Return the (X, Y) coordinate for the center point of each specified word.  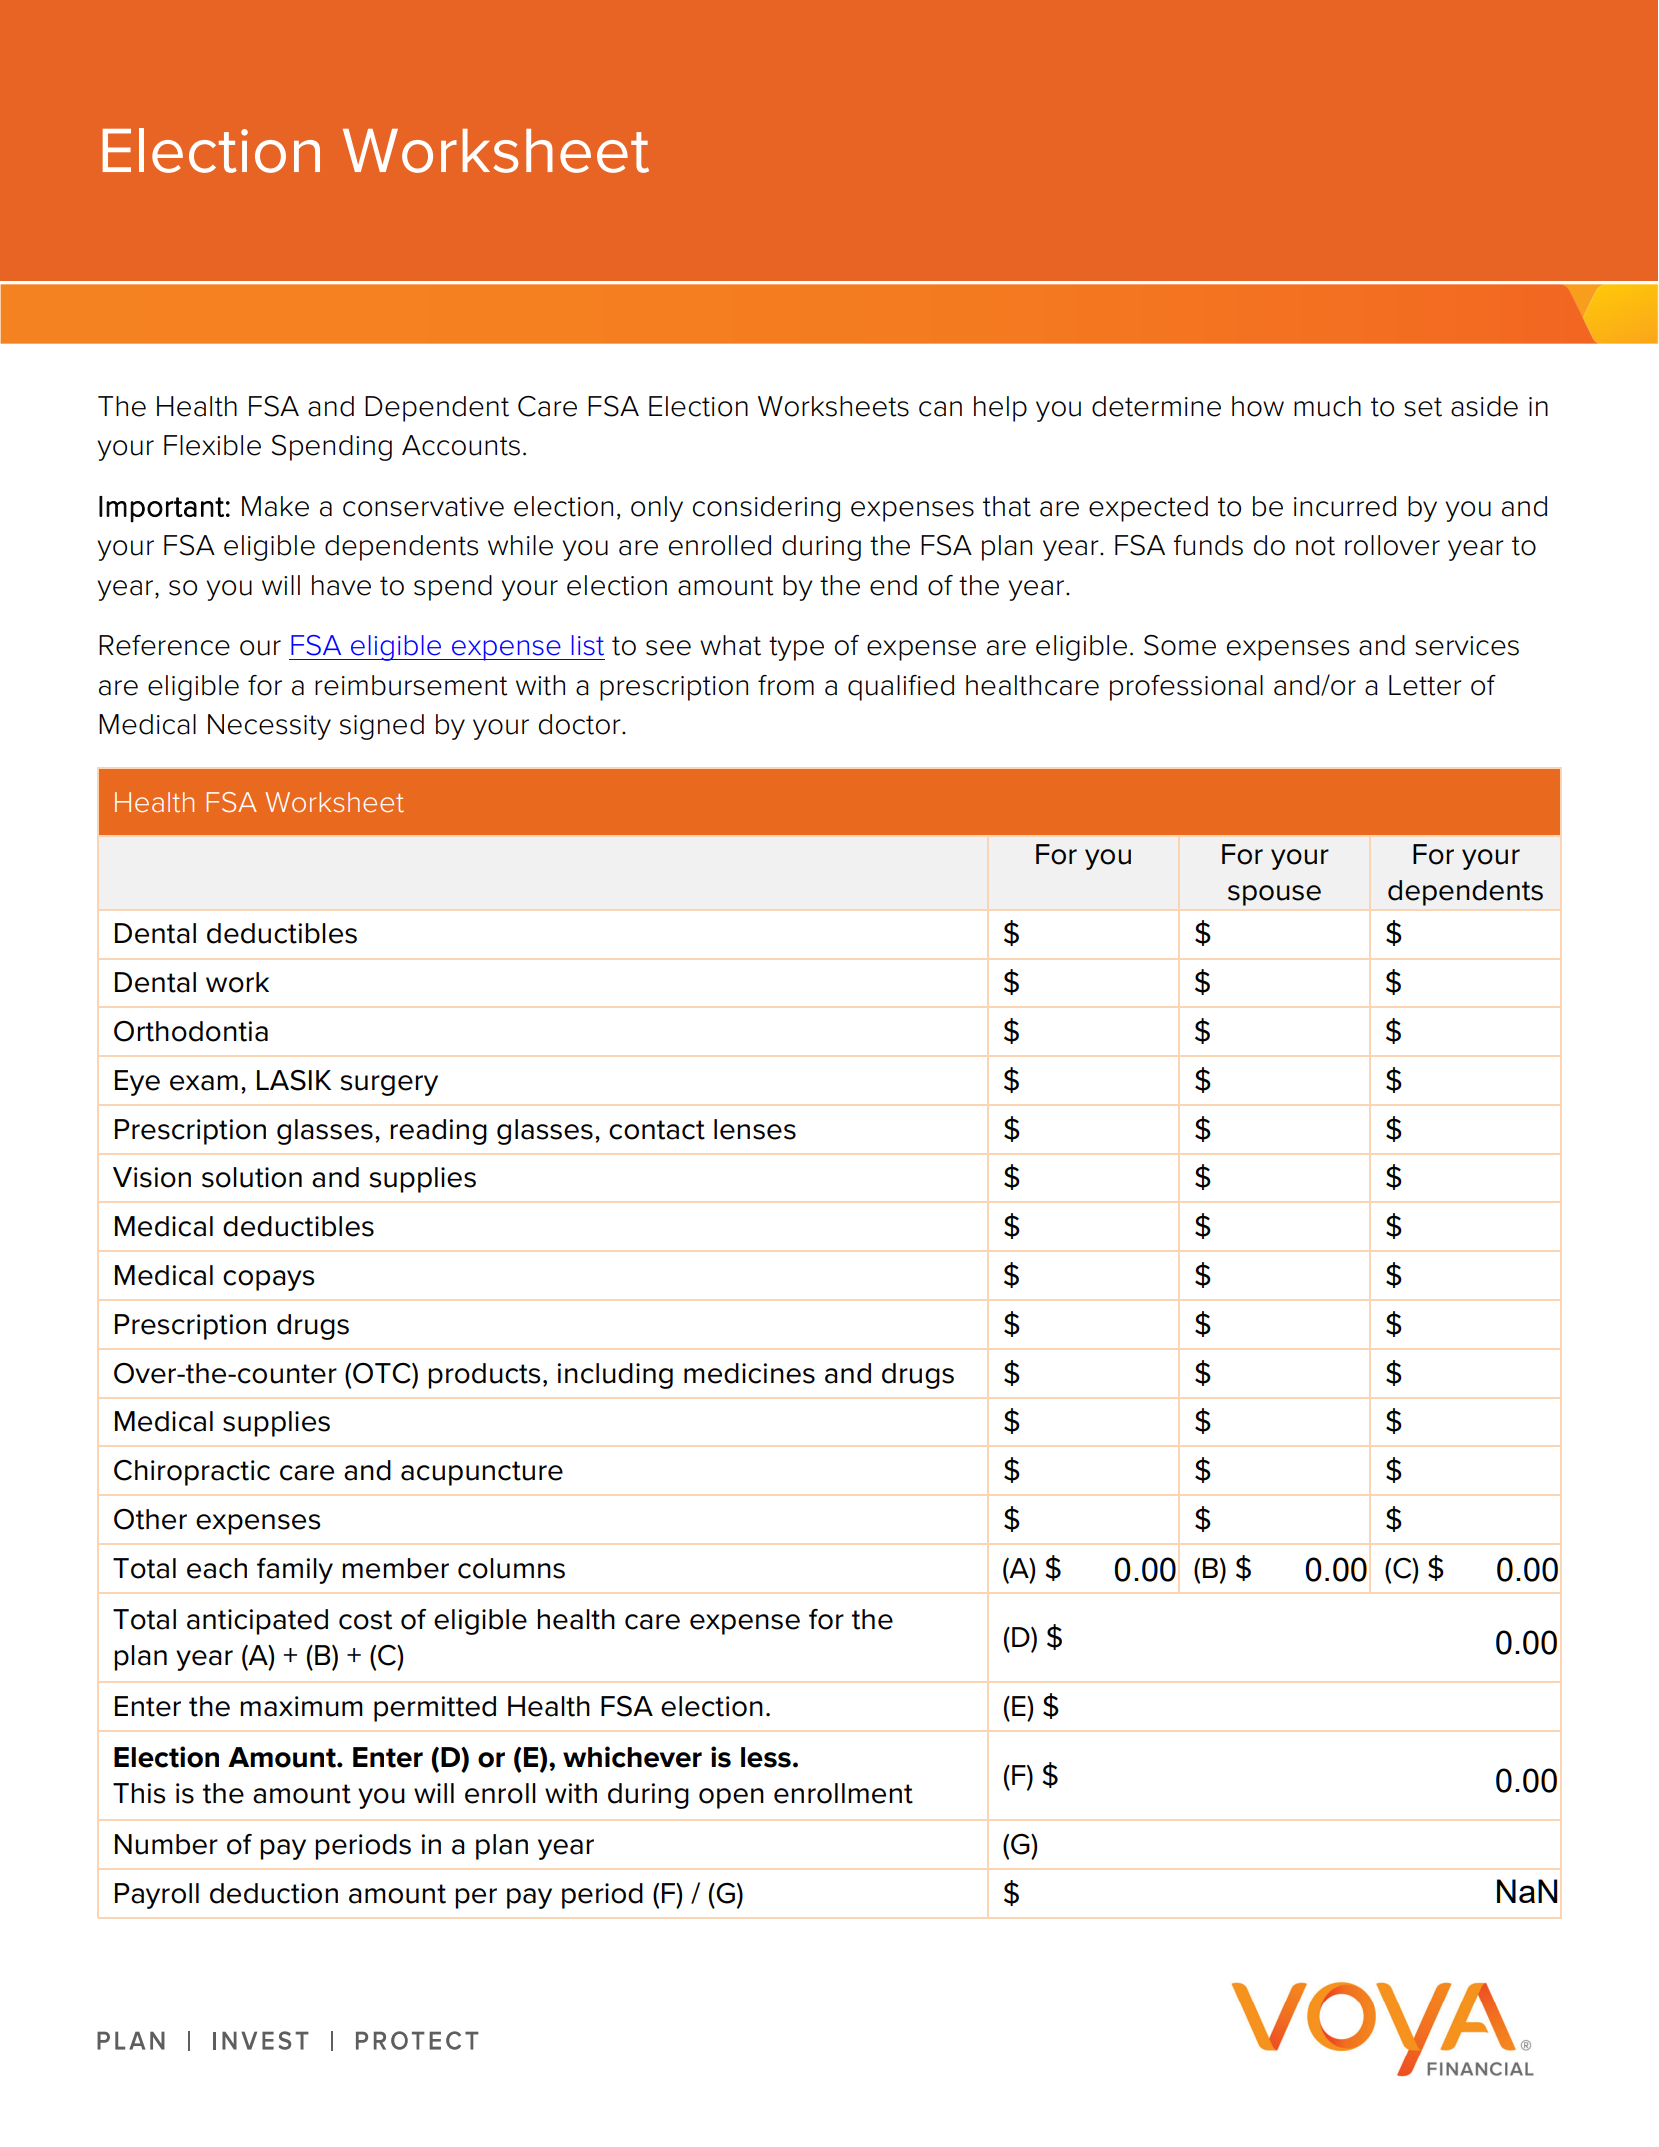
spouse (1274, 895)
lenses (755, 1129)
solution (252, 1177)
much (1327, 406)
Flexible (212, 445)
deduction (274, 1893)
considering (766, 509)
